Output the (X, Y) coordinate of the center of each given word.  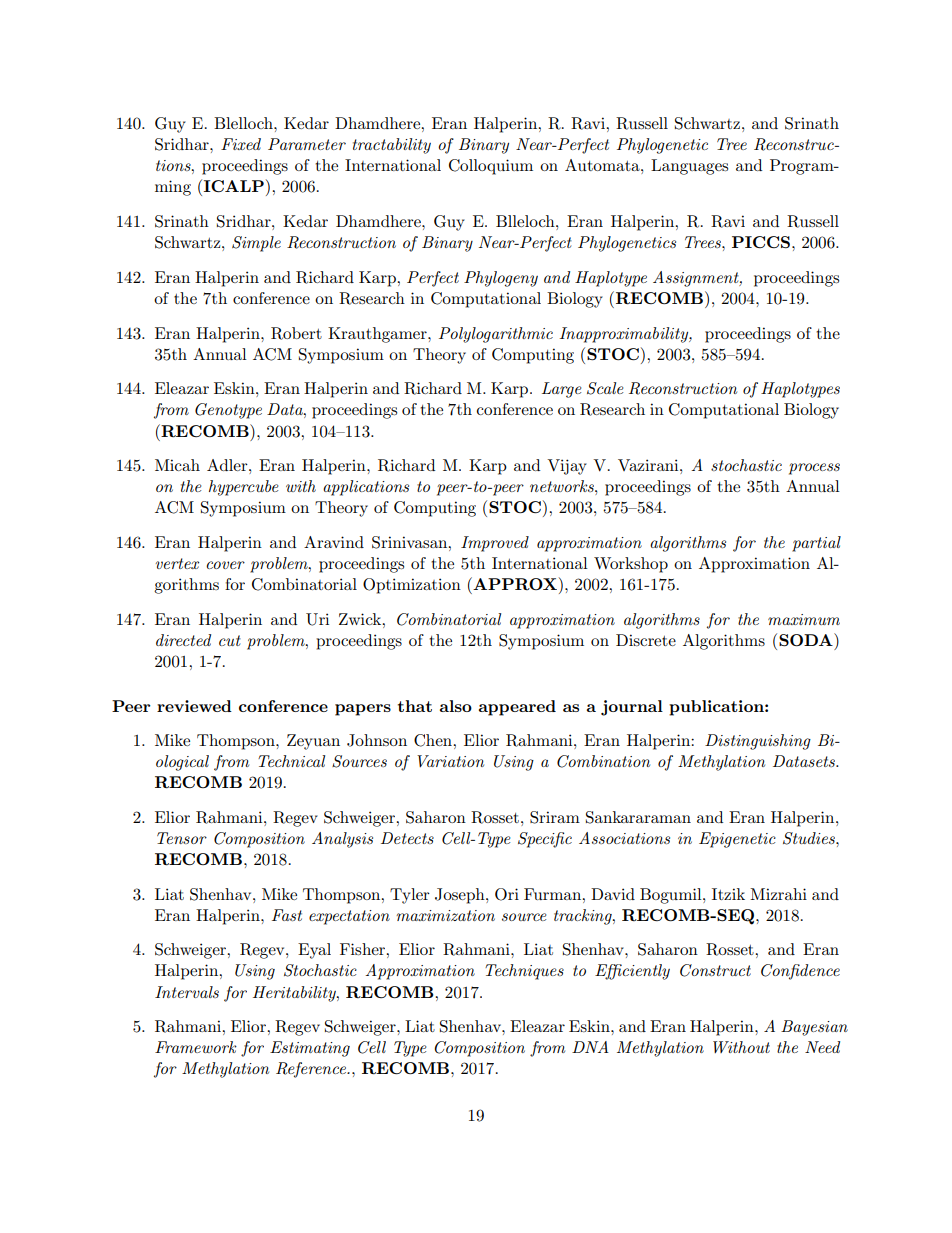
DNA (590, 1047)
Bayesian (814, 1028)
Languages (689, 167)
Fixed (241, 144)
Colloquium (491, 167)
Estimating (310, 1049)
